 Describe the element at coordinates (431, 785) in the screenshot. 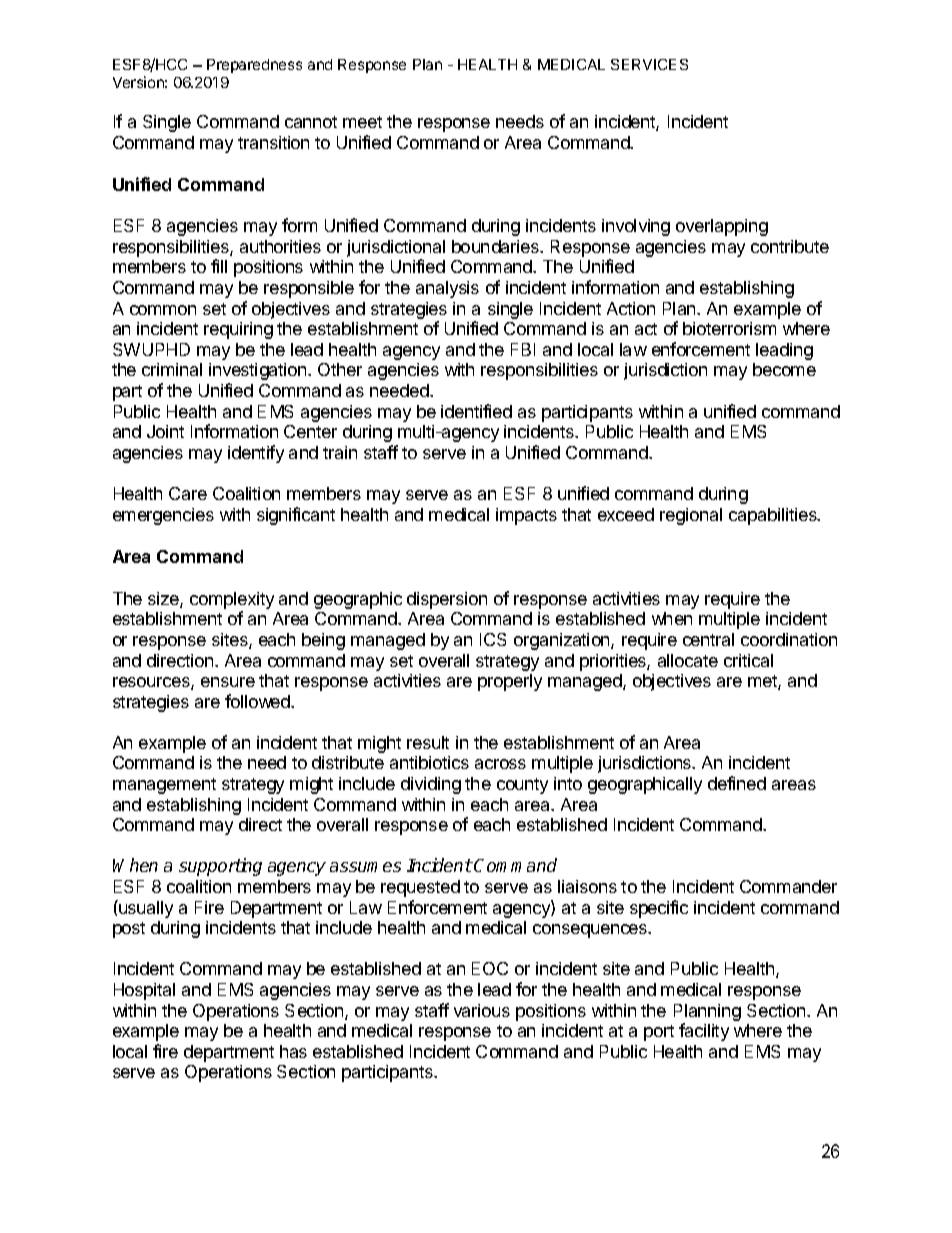

I see `dividing` at that location.
